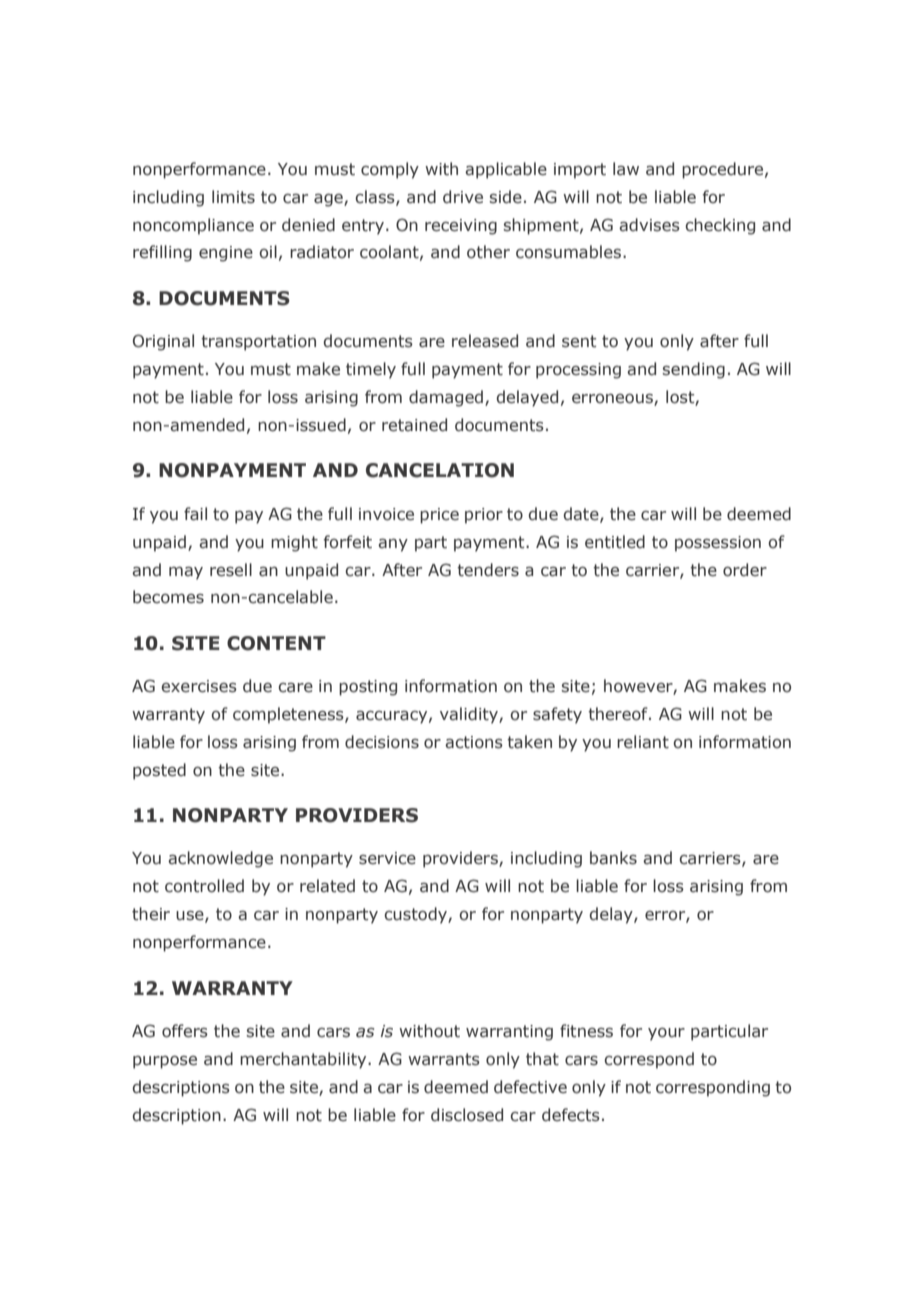  I want to click on sending, so click(694, 370).
